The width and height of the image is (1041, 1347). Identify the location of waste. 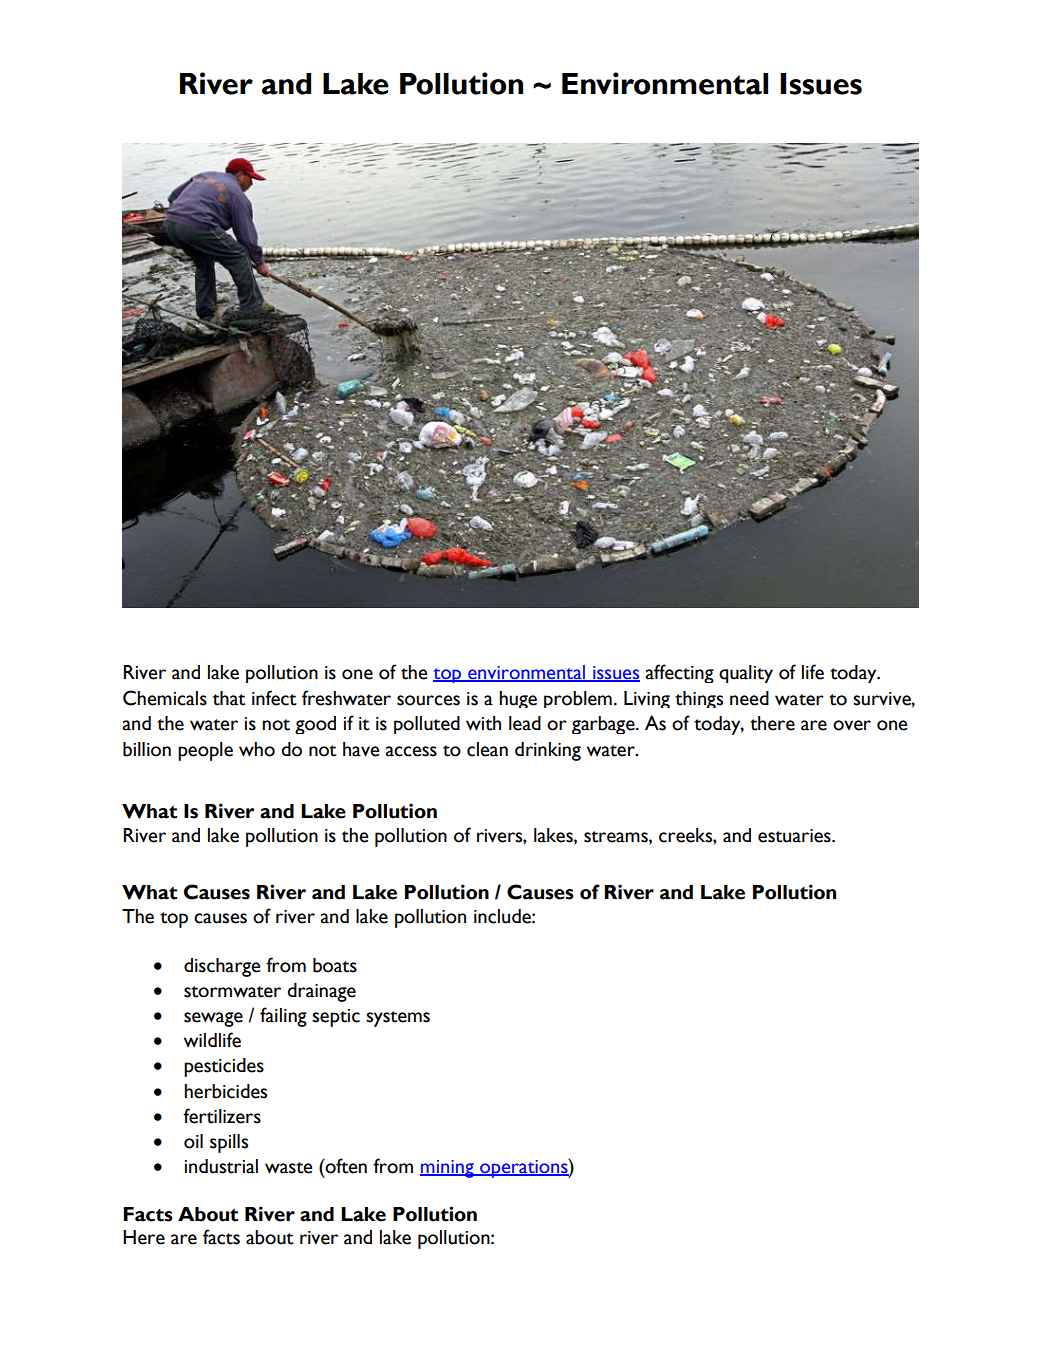
(288, 1168).
